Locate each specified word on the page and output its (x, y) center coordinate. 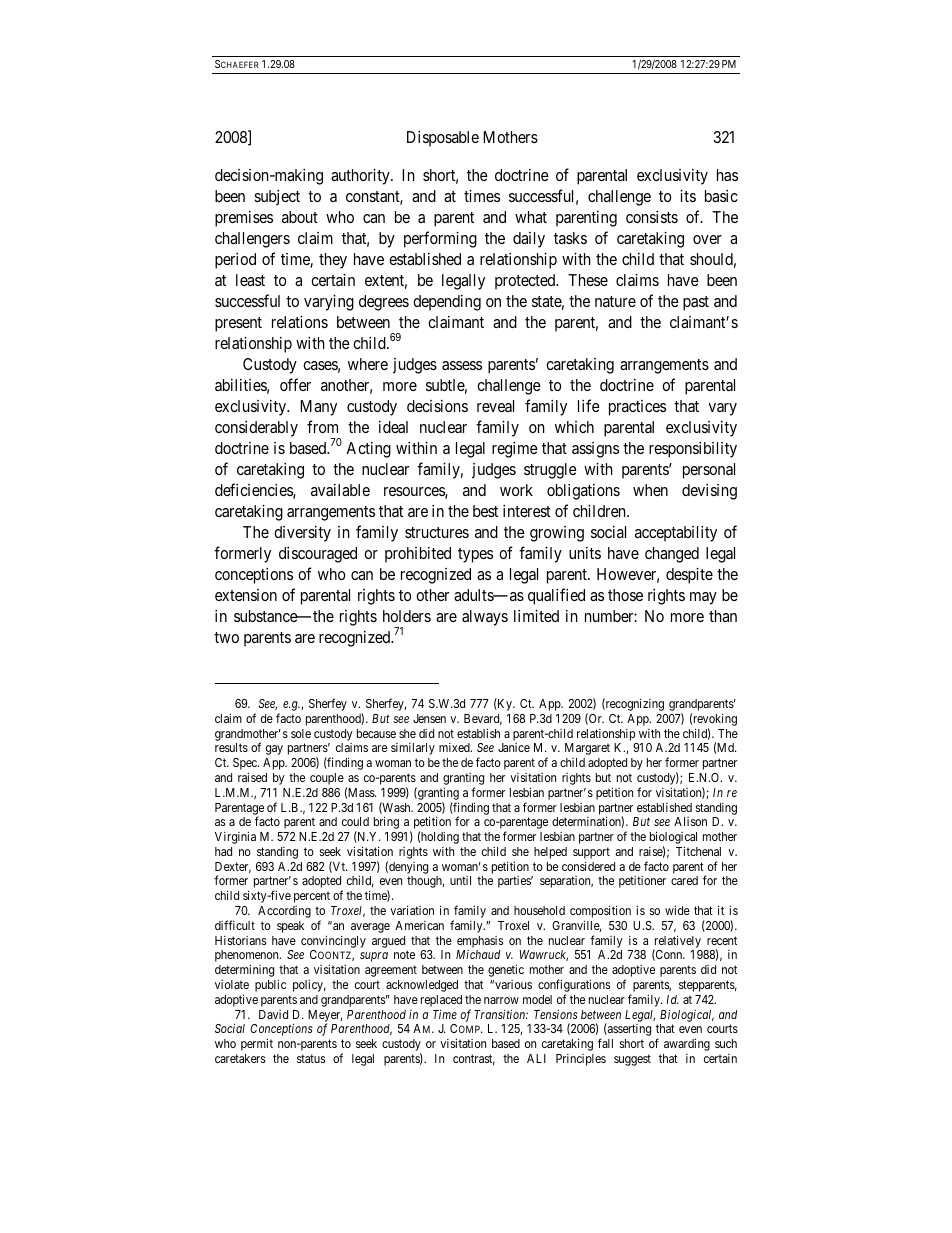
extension (246, 595)
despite (689, 576)
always (485, 618)
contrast (474, 1059)
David (273, 1014)
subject (277, 198)
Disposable (443, 139)
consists (652, 217)
